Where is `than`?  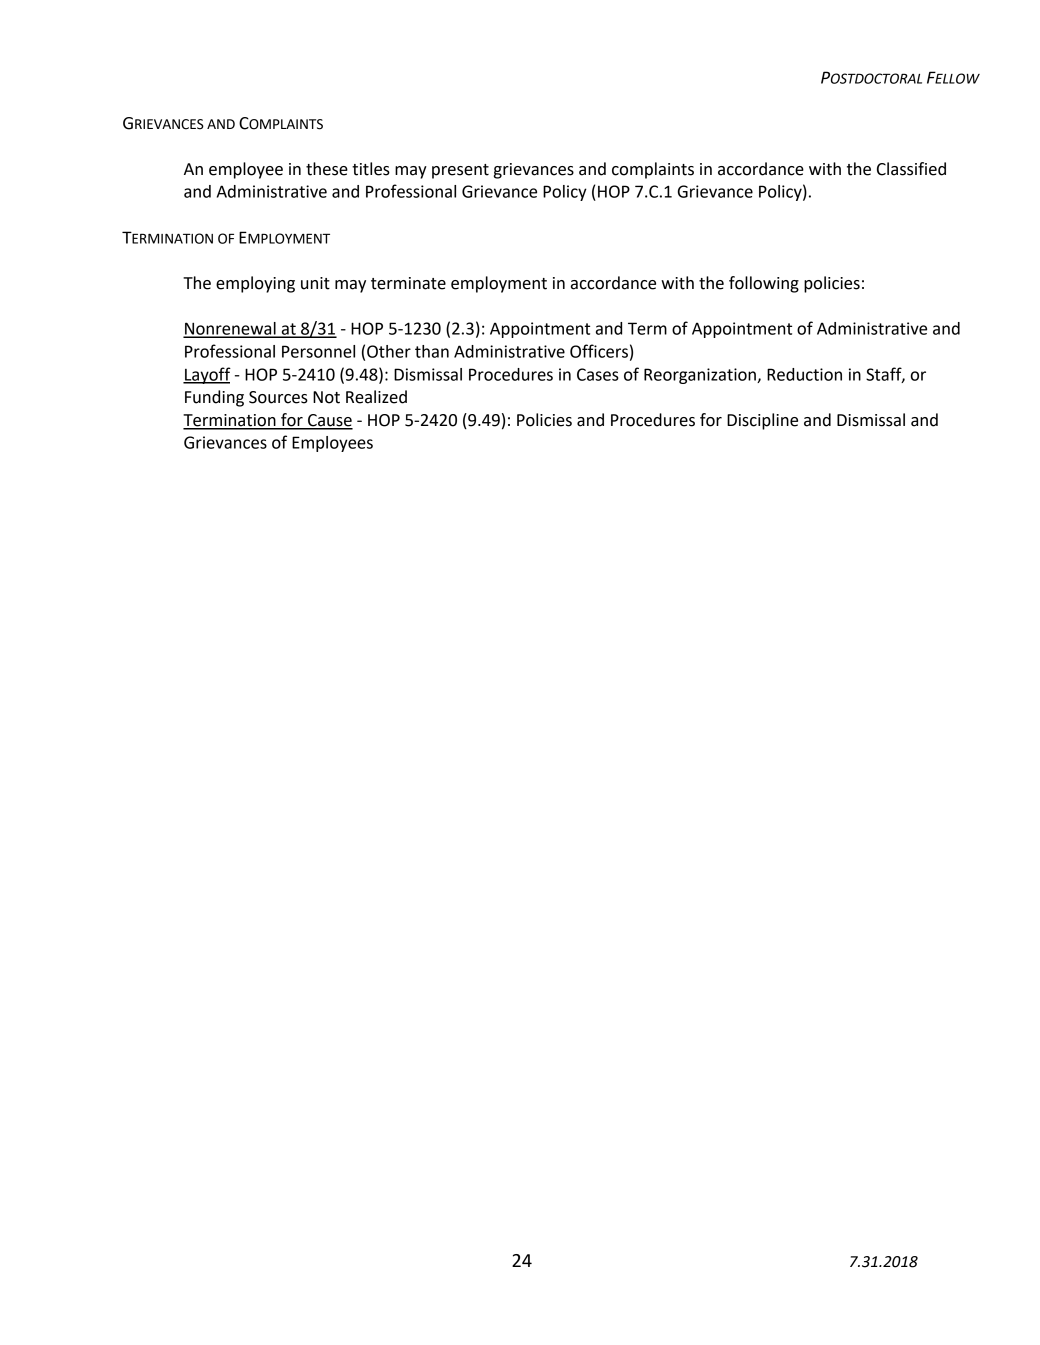
than is located at coordinates (432, 351).
